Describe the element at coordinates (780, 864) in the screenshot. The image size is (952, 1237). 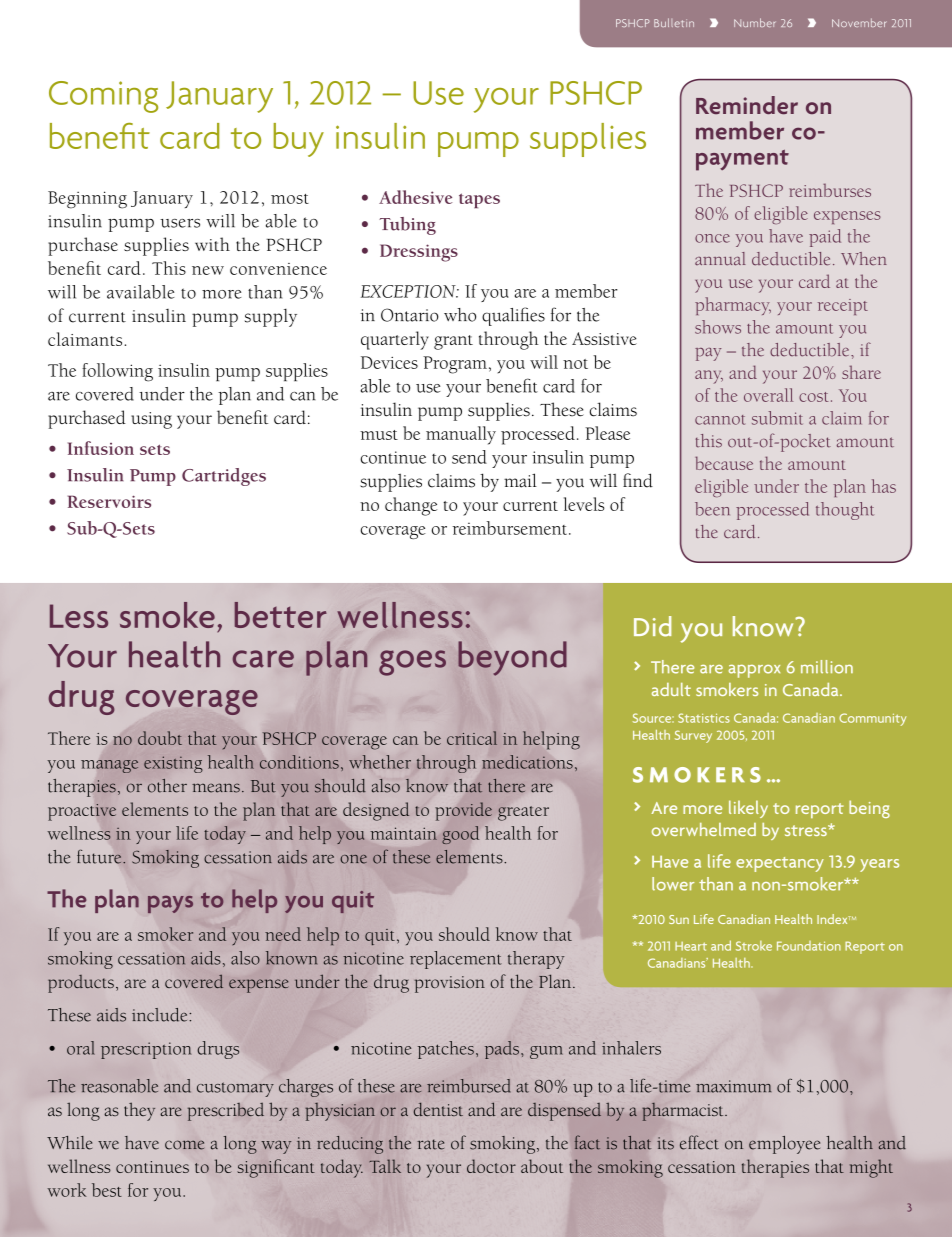
I see `expectancy` at that location.
